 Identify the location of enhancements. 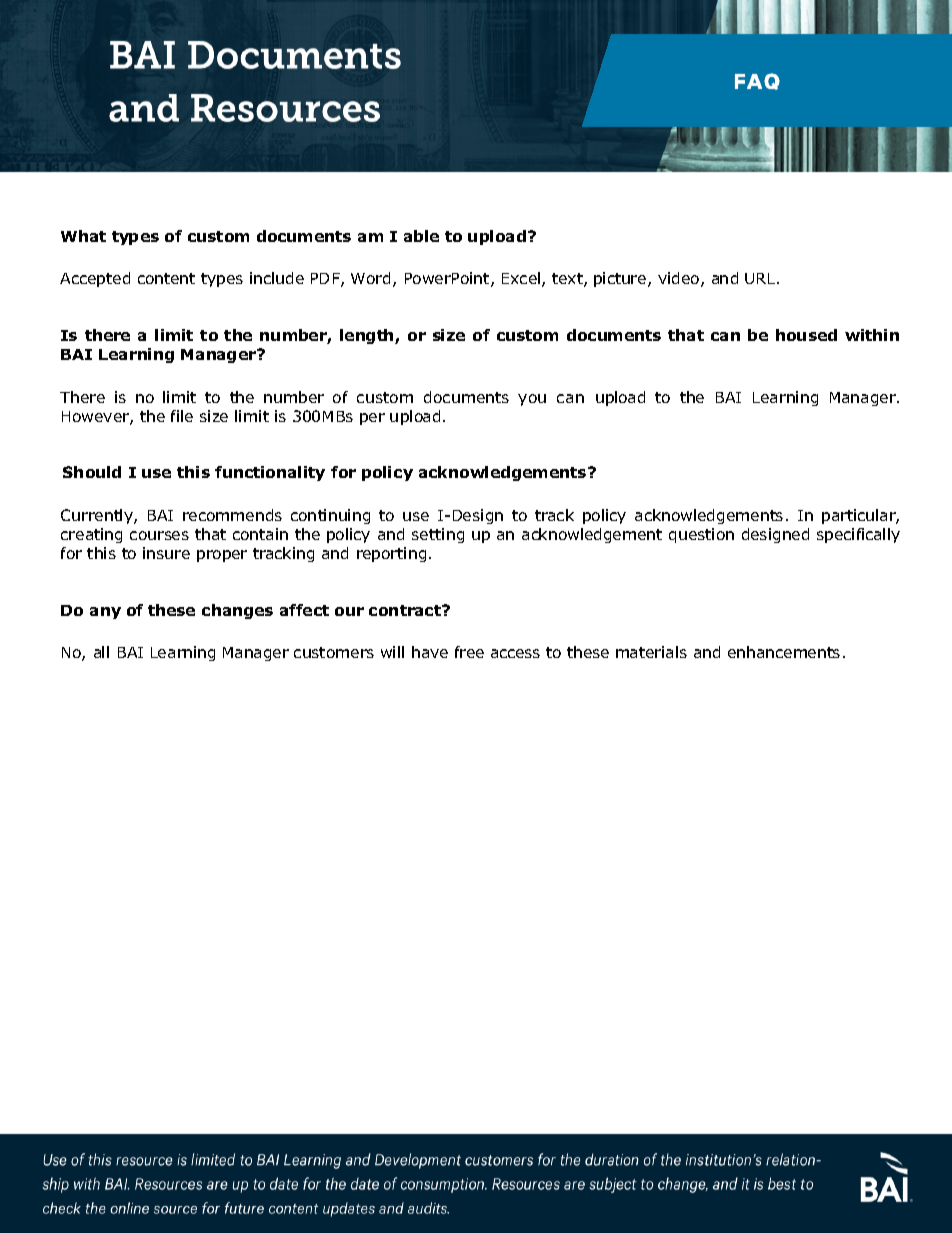
(784, 652).
